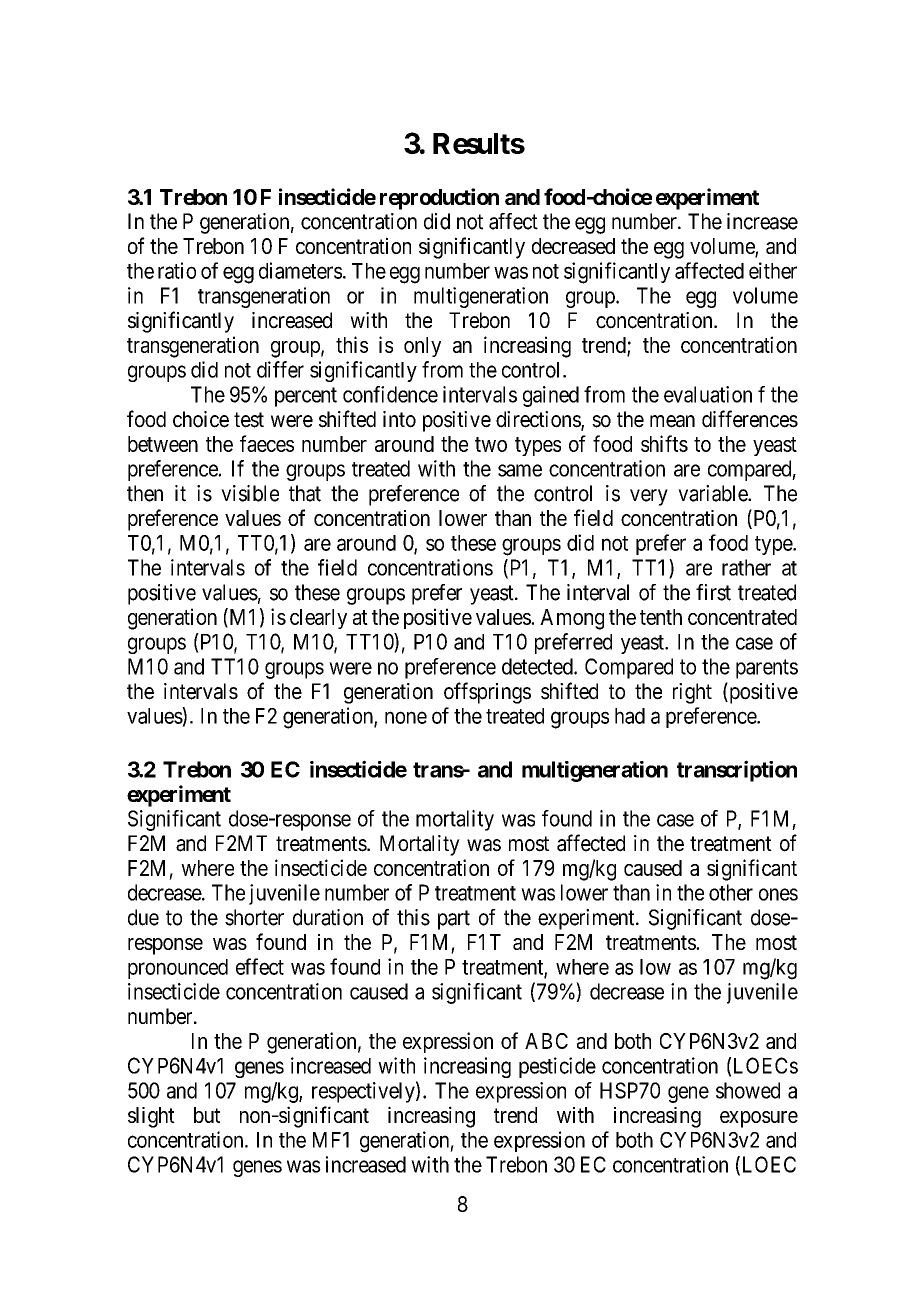  I want to click on right, so click(692, 693).
